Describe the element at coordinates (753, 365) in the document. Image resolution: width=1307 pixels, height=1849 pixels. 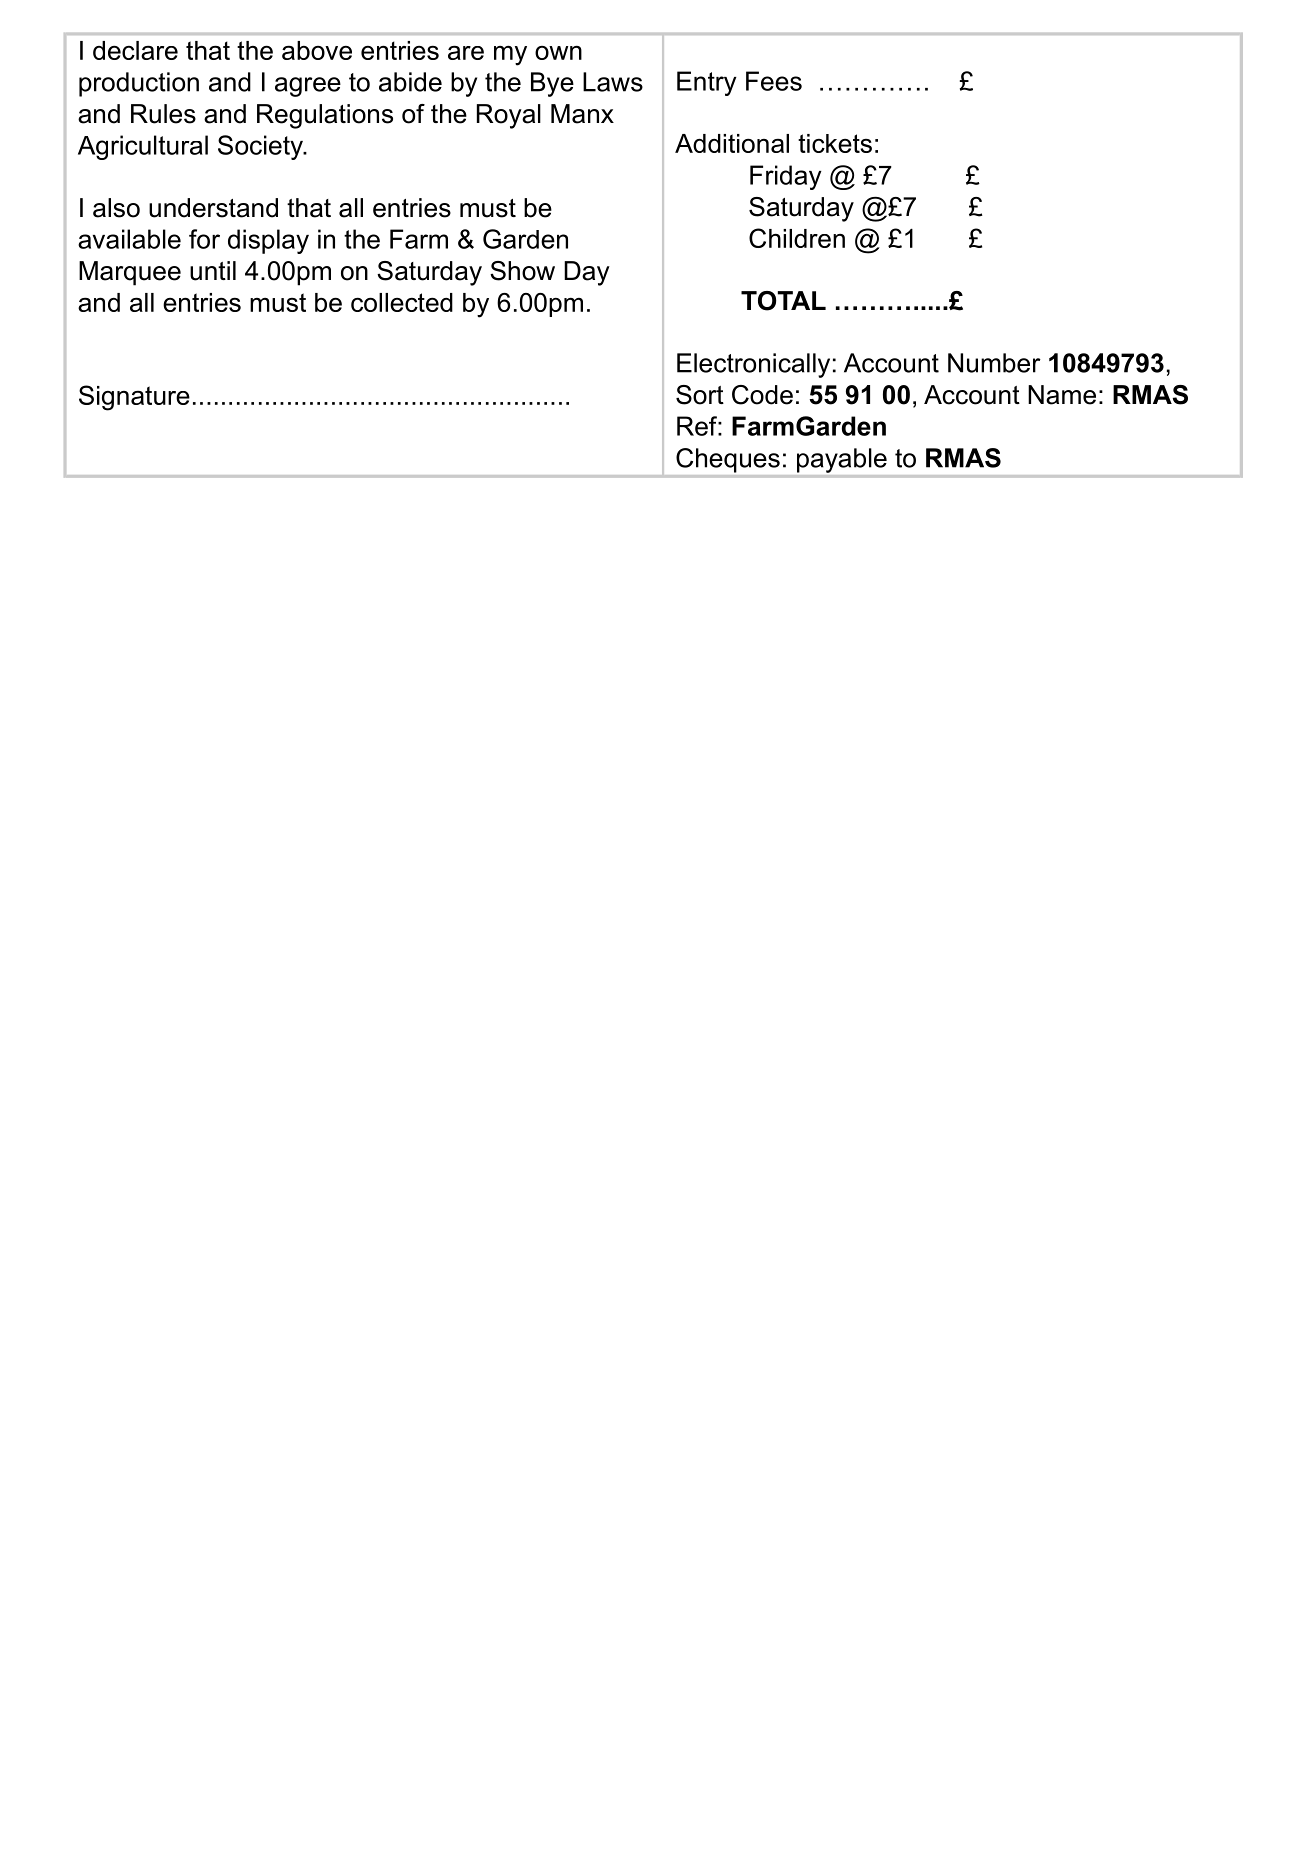
I see `Electronically` at that location.
